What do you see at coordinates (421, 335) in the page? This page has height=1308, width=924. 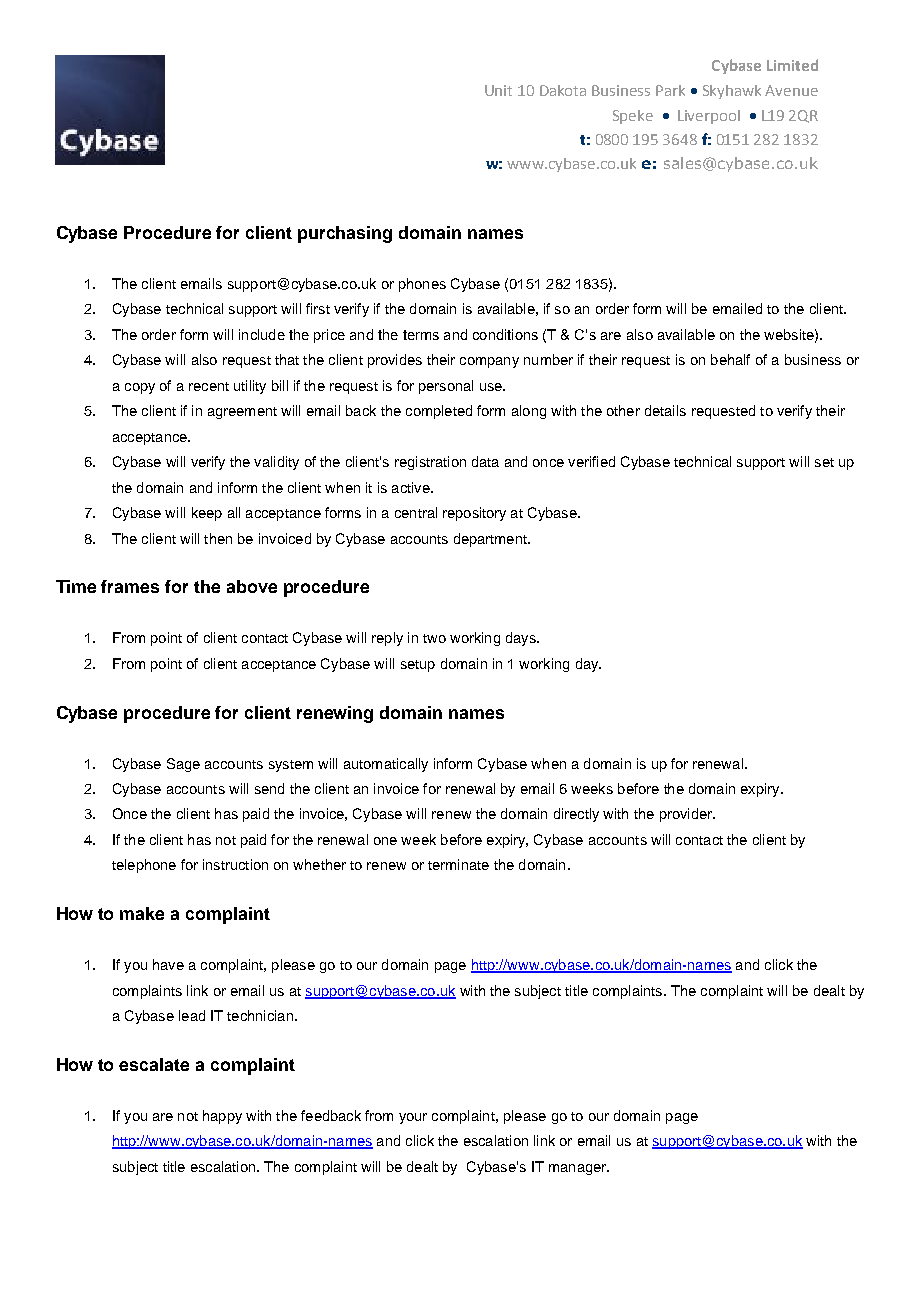 I see `terms` at bounding box center [421, 335].
